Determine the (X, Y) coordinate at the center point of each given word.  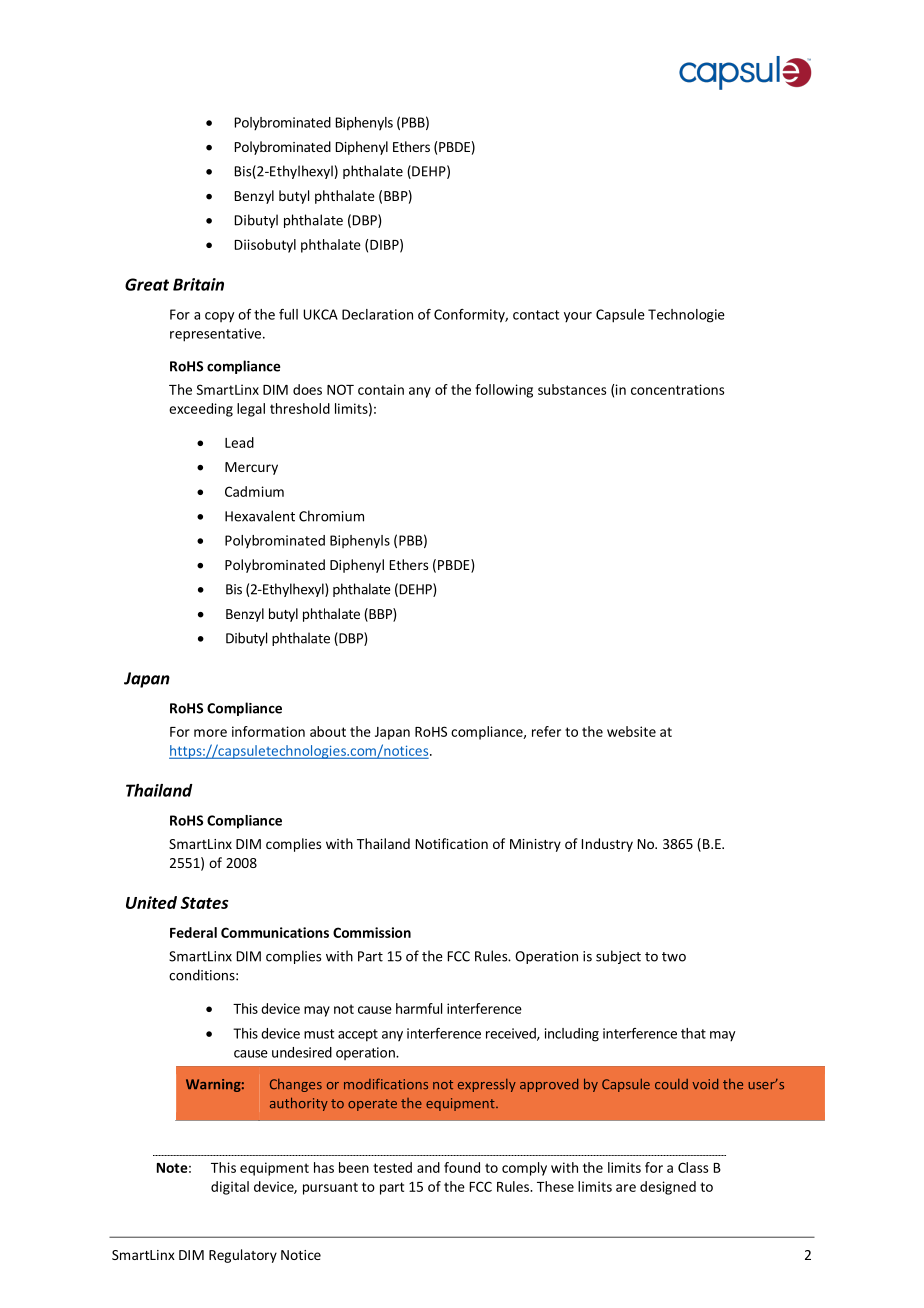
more (210, 733)
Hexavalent (260, 516)
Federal (193, 932)
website (631, 731)
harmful (419, 1008)
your (578, 317)
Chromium (331, 516)
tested (392, 1167)
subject (618, 957)
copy (219, 317)
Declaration (377, 314)
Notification (452, 843)
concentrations (677, 389)
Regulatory (243, 1256)
